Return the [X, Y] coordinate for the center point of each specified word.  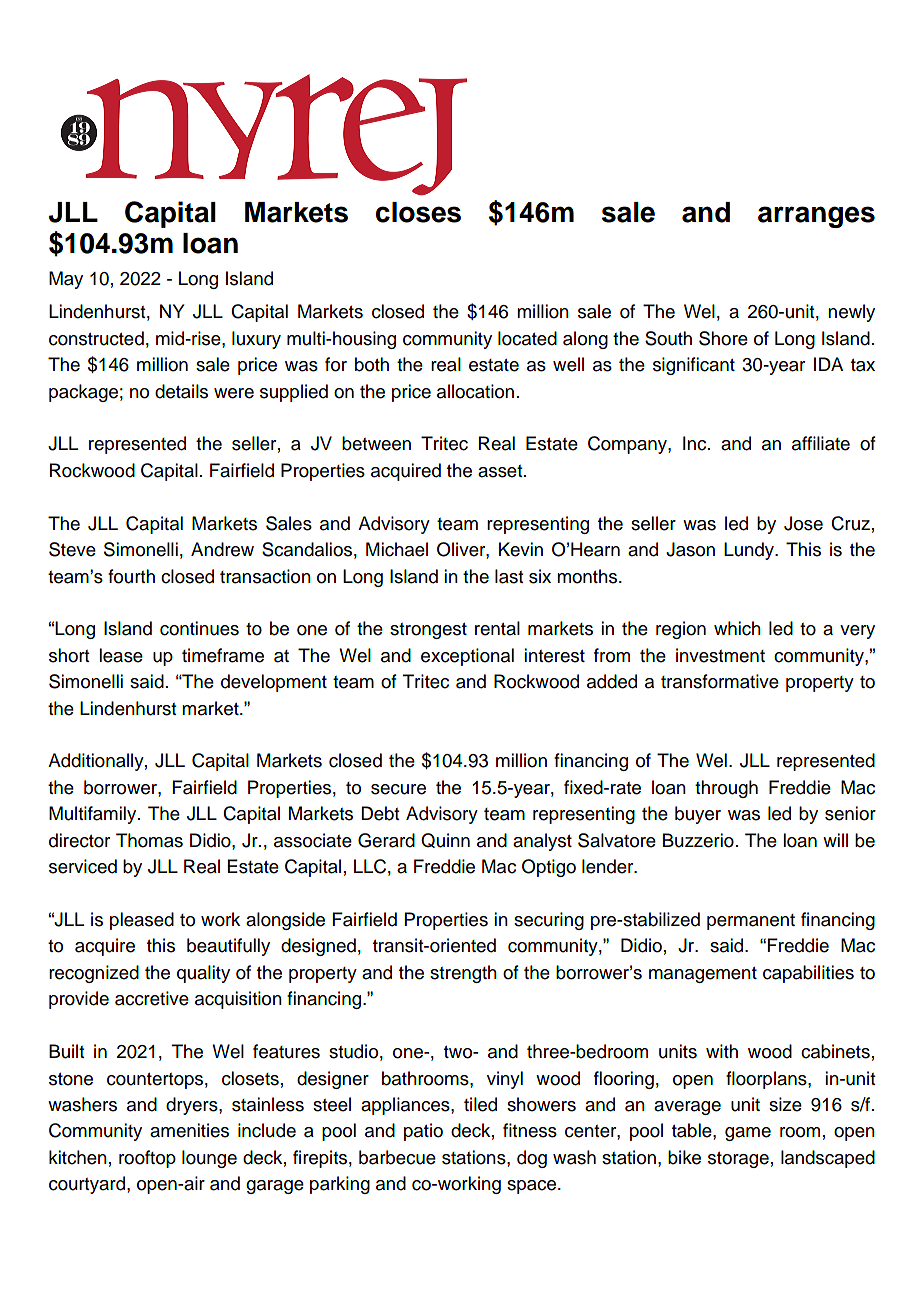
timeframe [223, 655]
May [66, 280]
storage [738, 1160]
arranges [816, 217]
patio [423, 1132]
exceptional [467, 657]
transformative [720, 681]
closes [418, 212]
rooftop [147, 1159]
